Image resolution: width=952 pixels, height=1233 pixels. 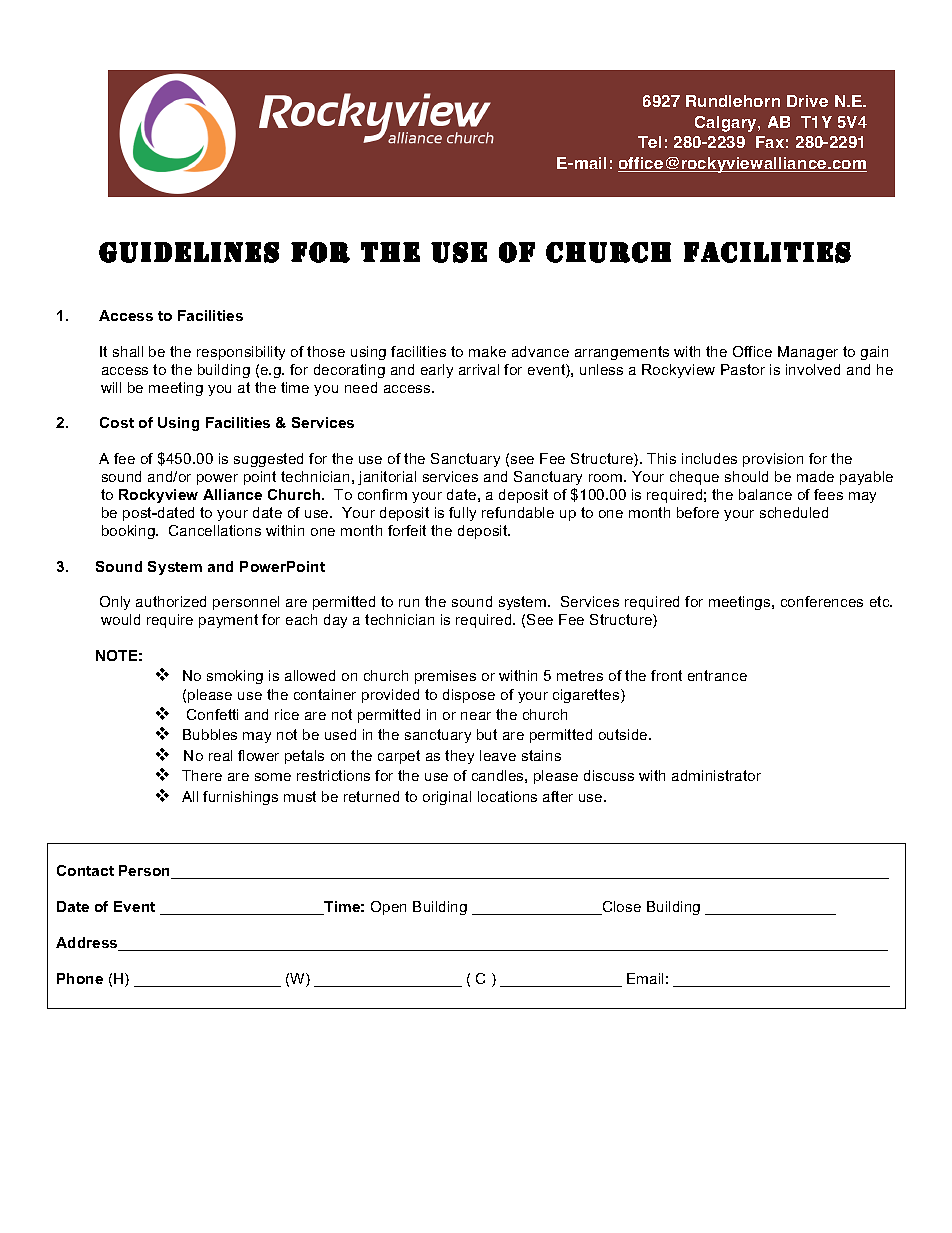 What do you see at coordinates (794, 512) in the page?
I see `scheduled` at bounding box center [794, 512].
